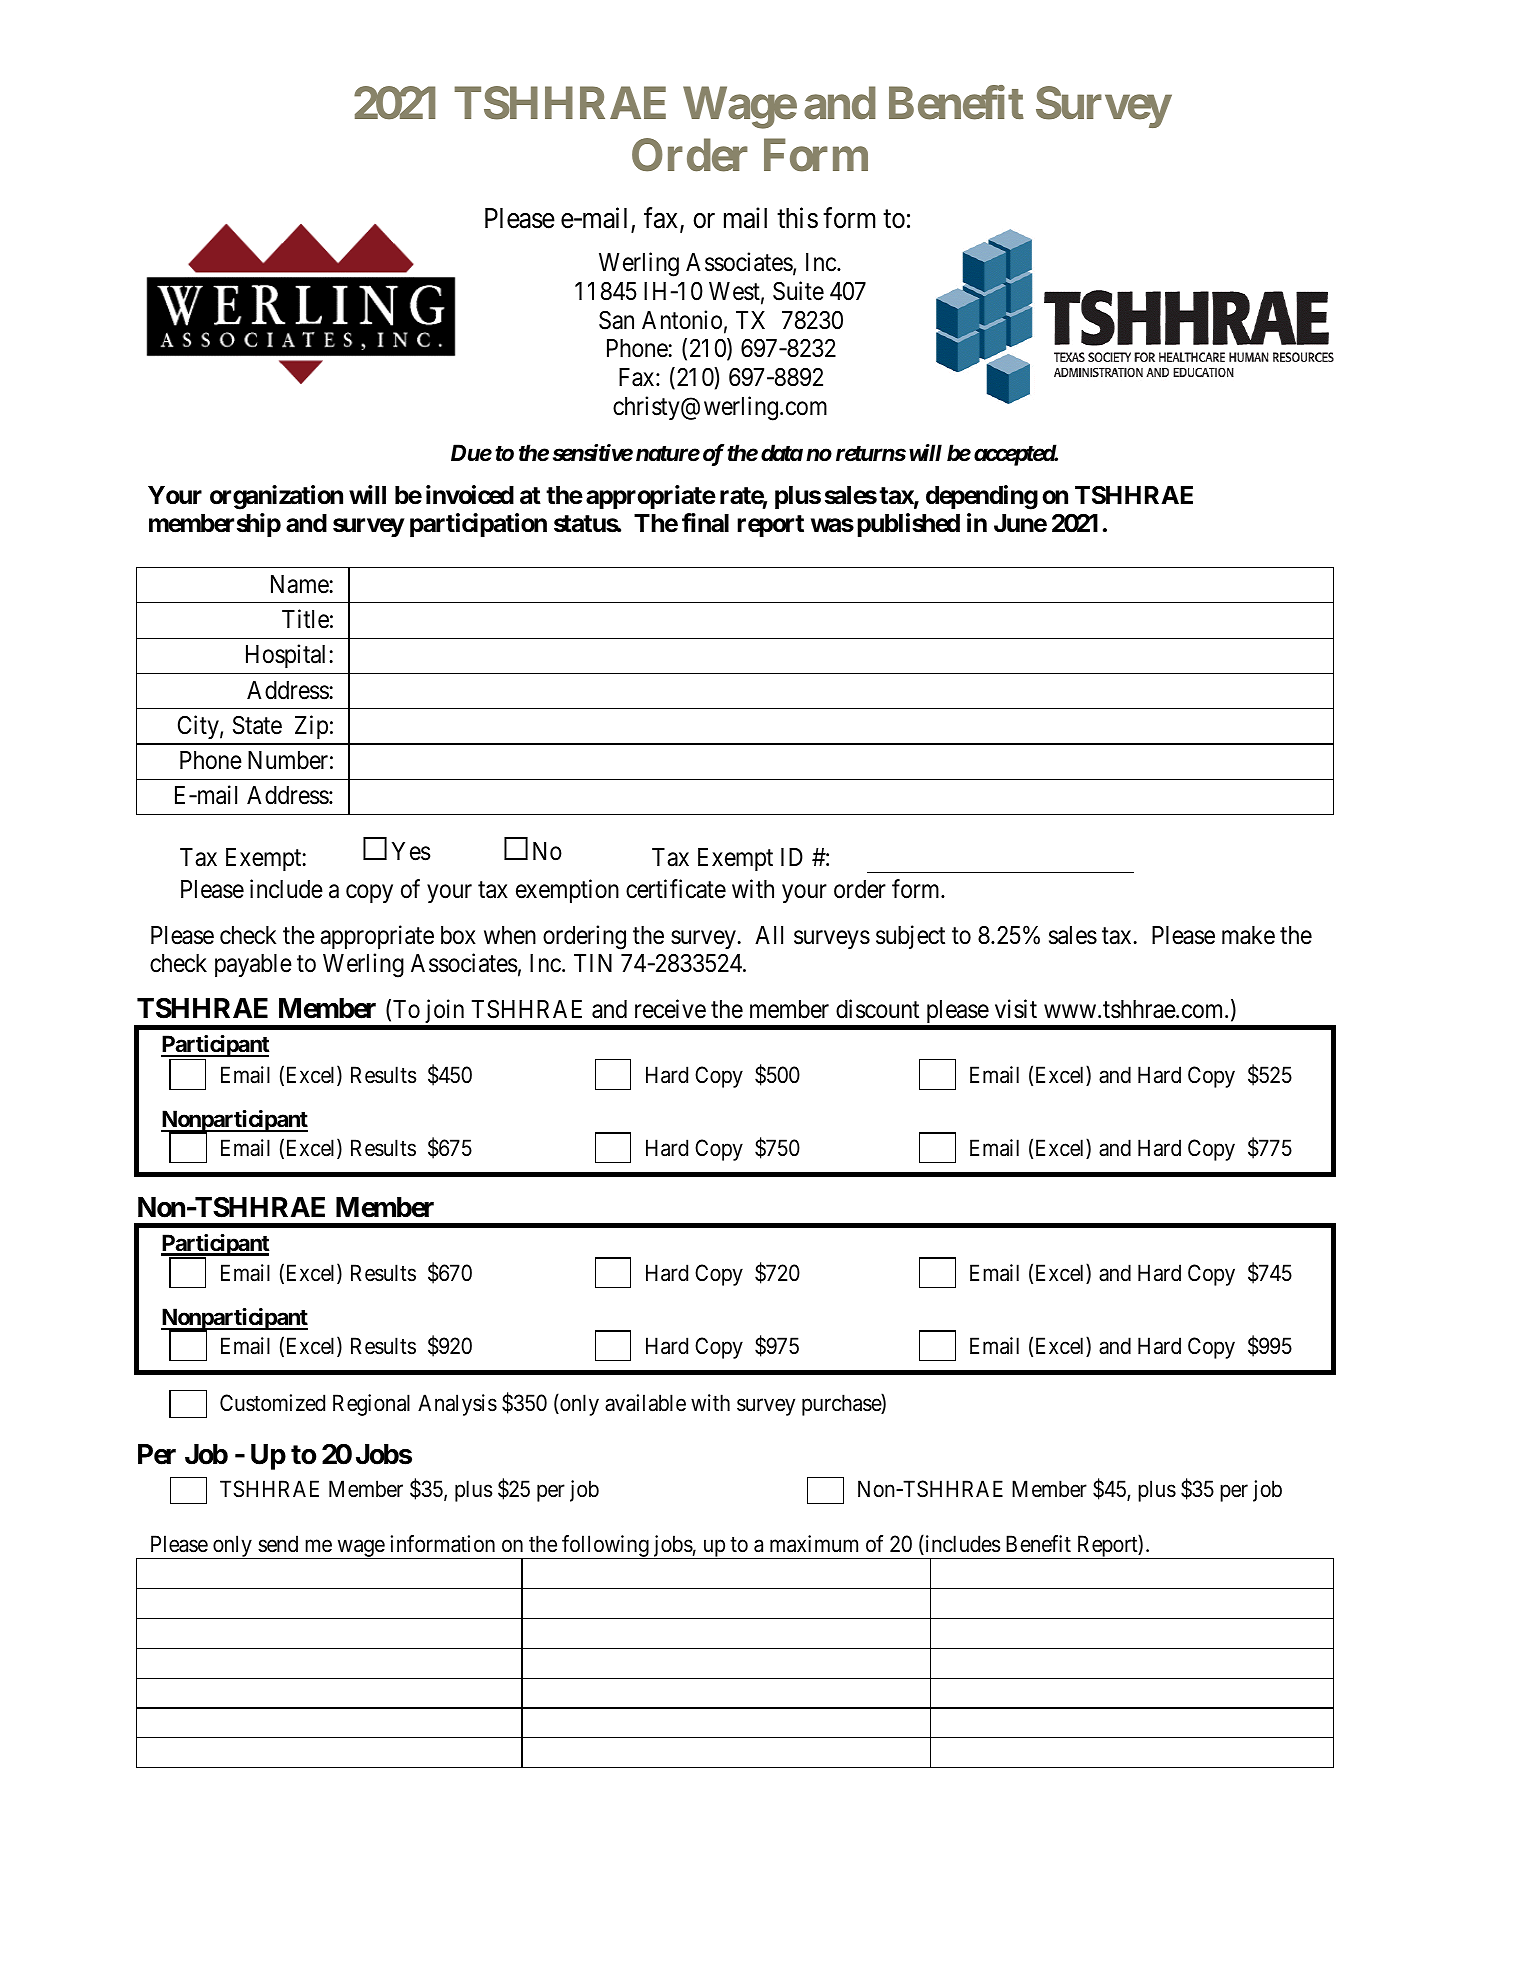 The image size is (1521, 1968). I want to click on make, so click(1248, 935).
